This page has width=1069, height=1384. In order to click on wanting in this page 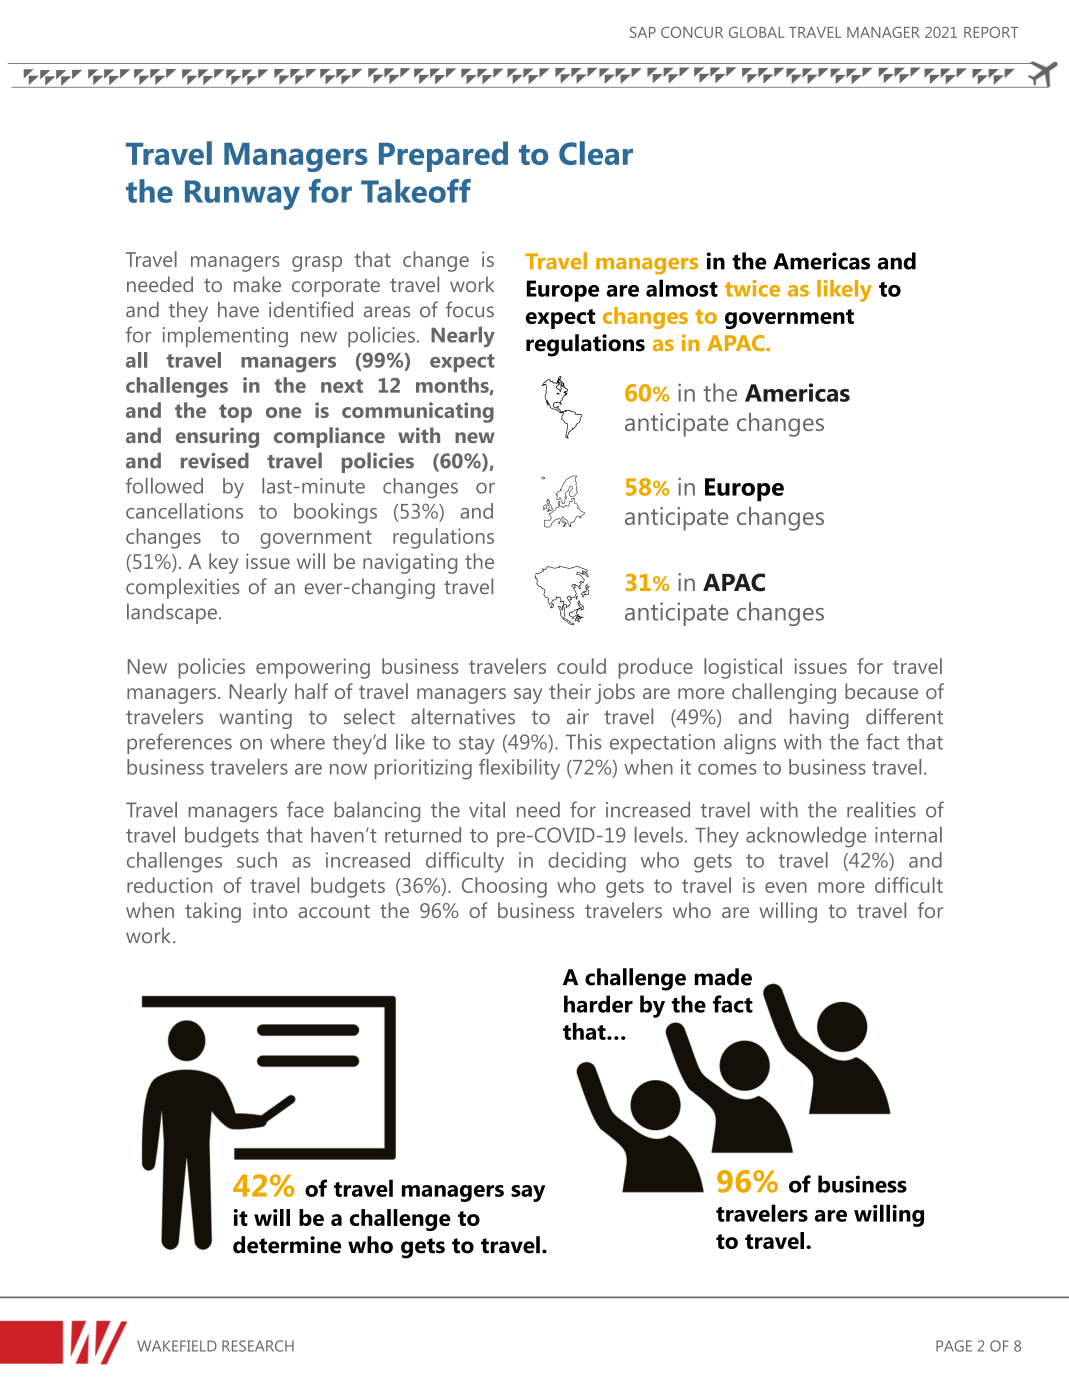, I will do `click(255, 719)`.
